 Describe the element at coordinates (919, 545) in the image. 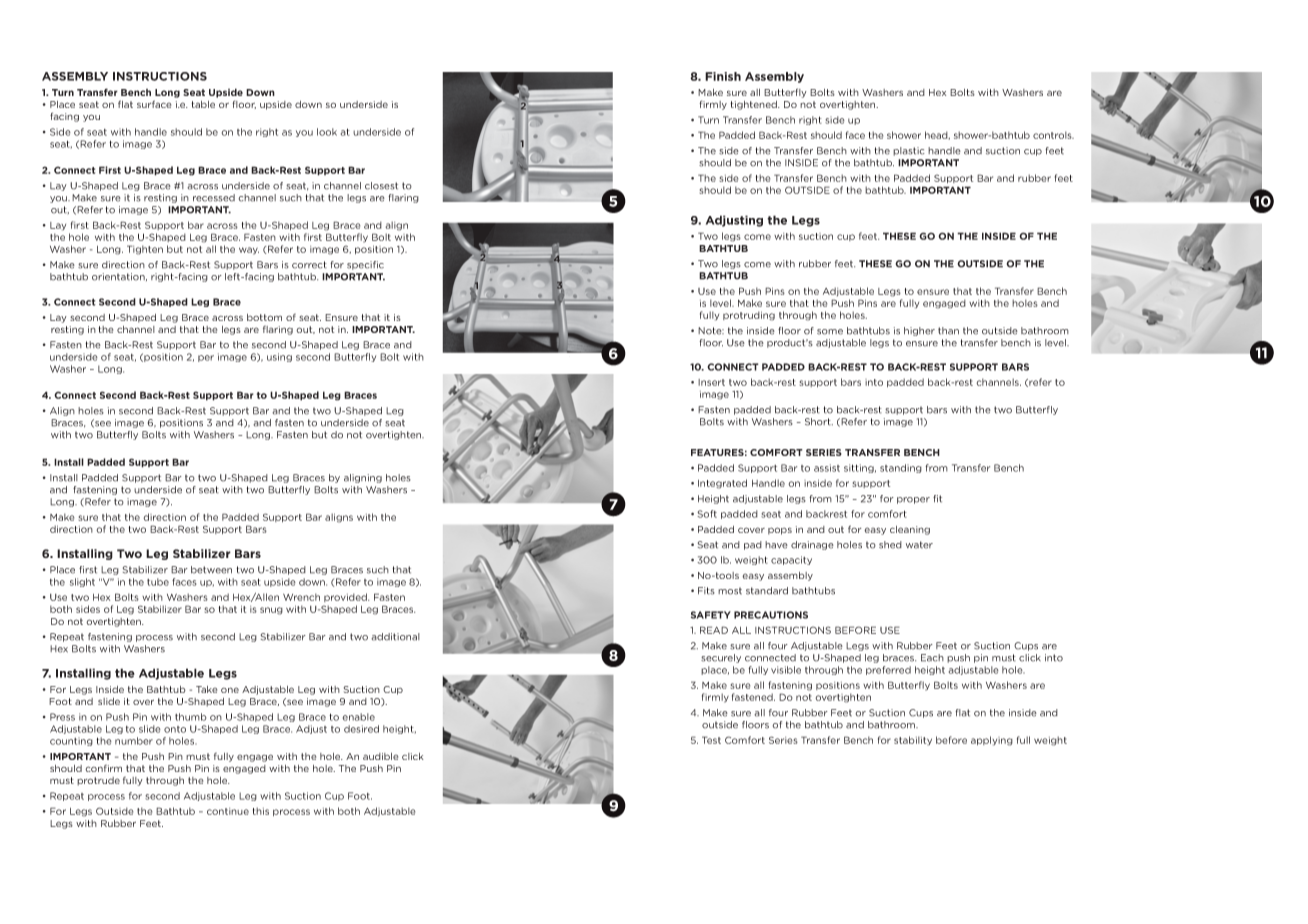

I see `water` at that location.
